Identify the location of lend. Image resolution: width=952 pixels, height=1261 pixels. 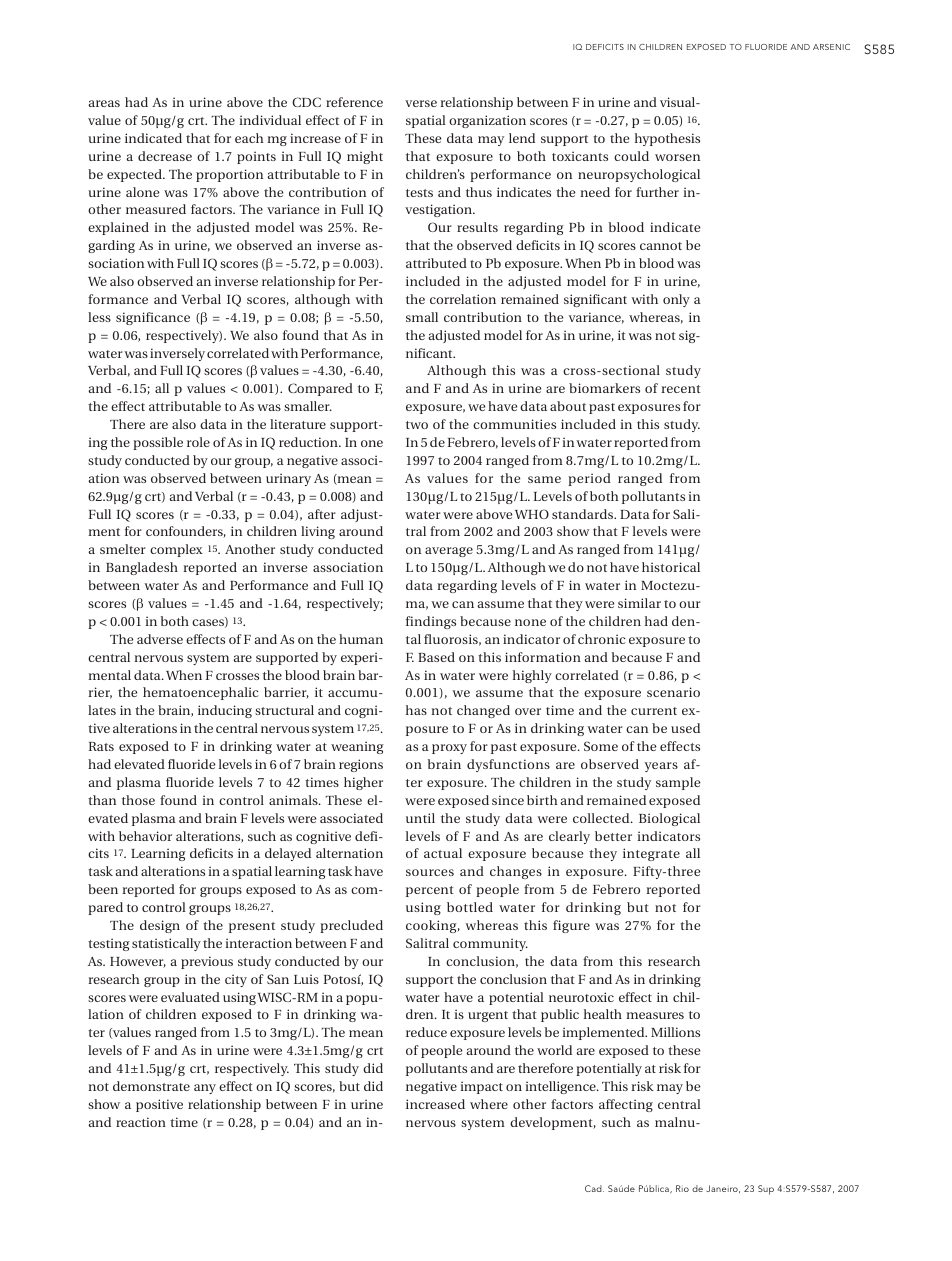
(522, 138).
